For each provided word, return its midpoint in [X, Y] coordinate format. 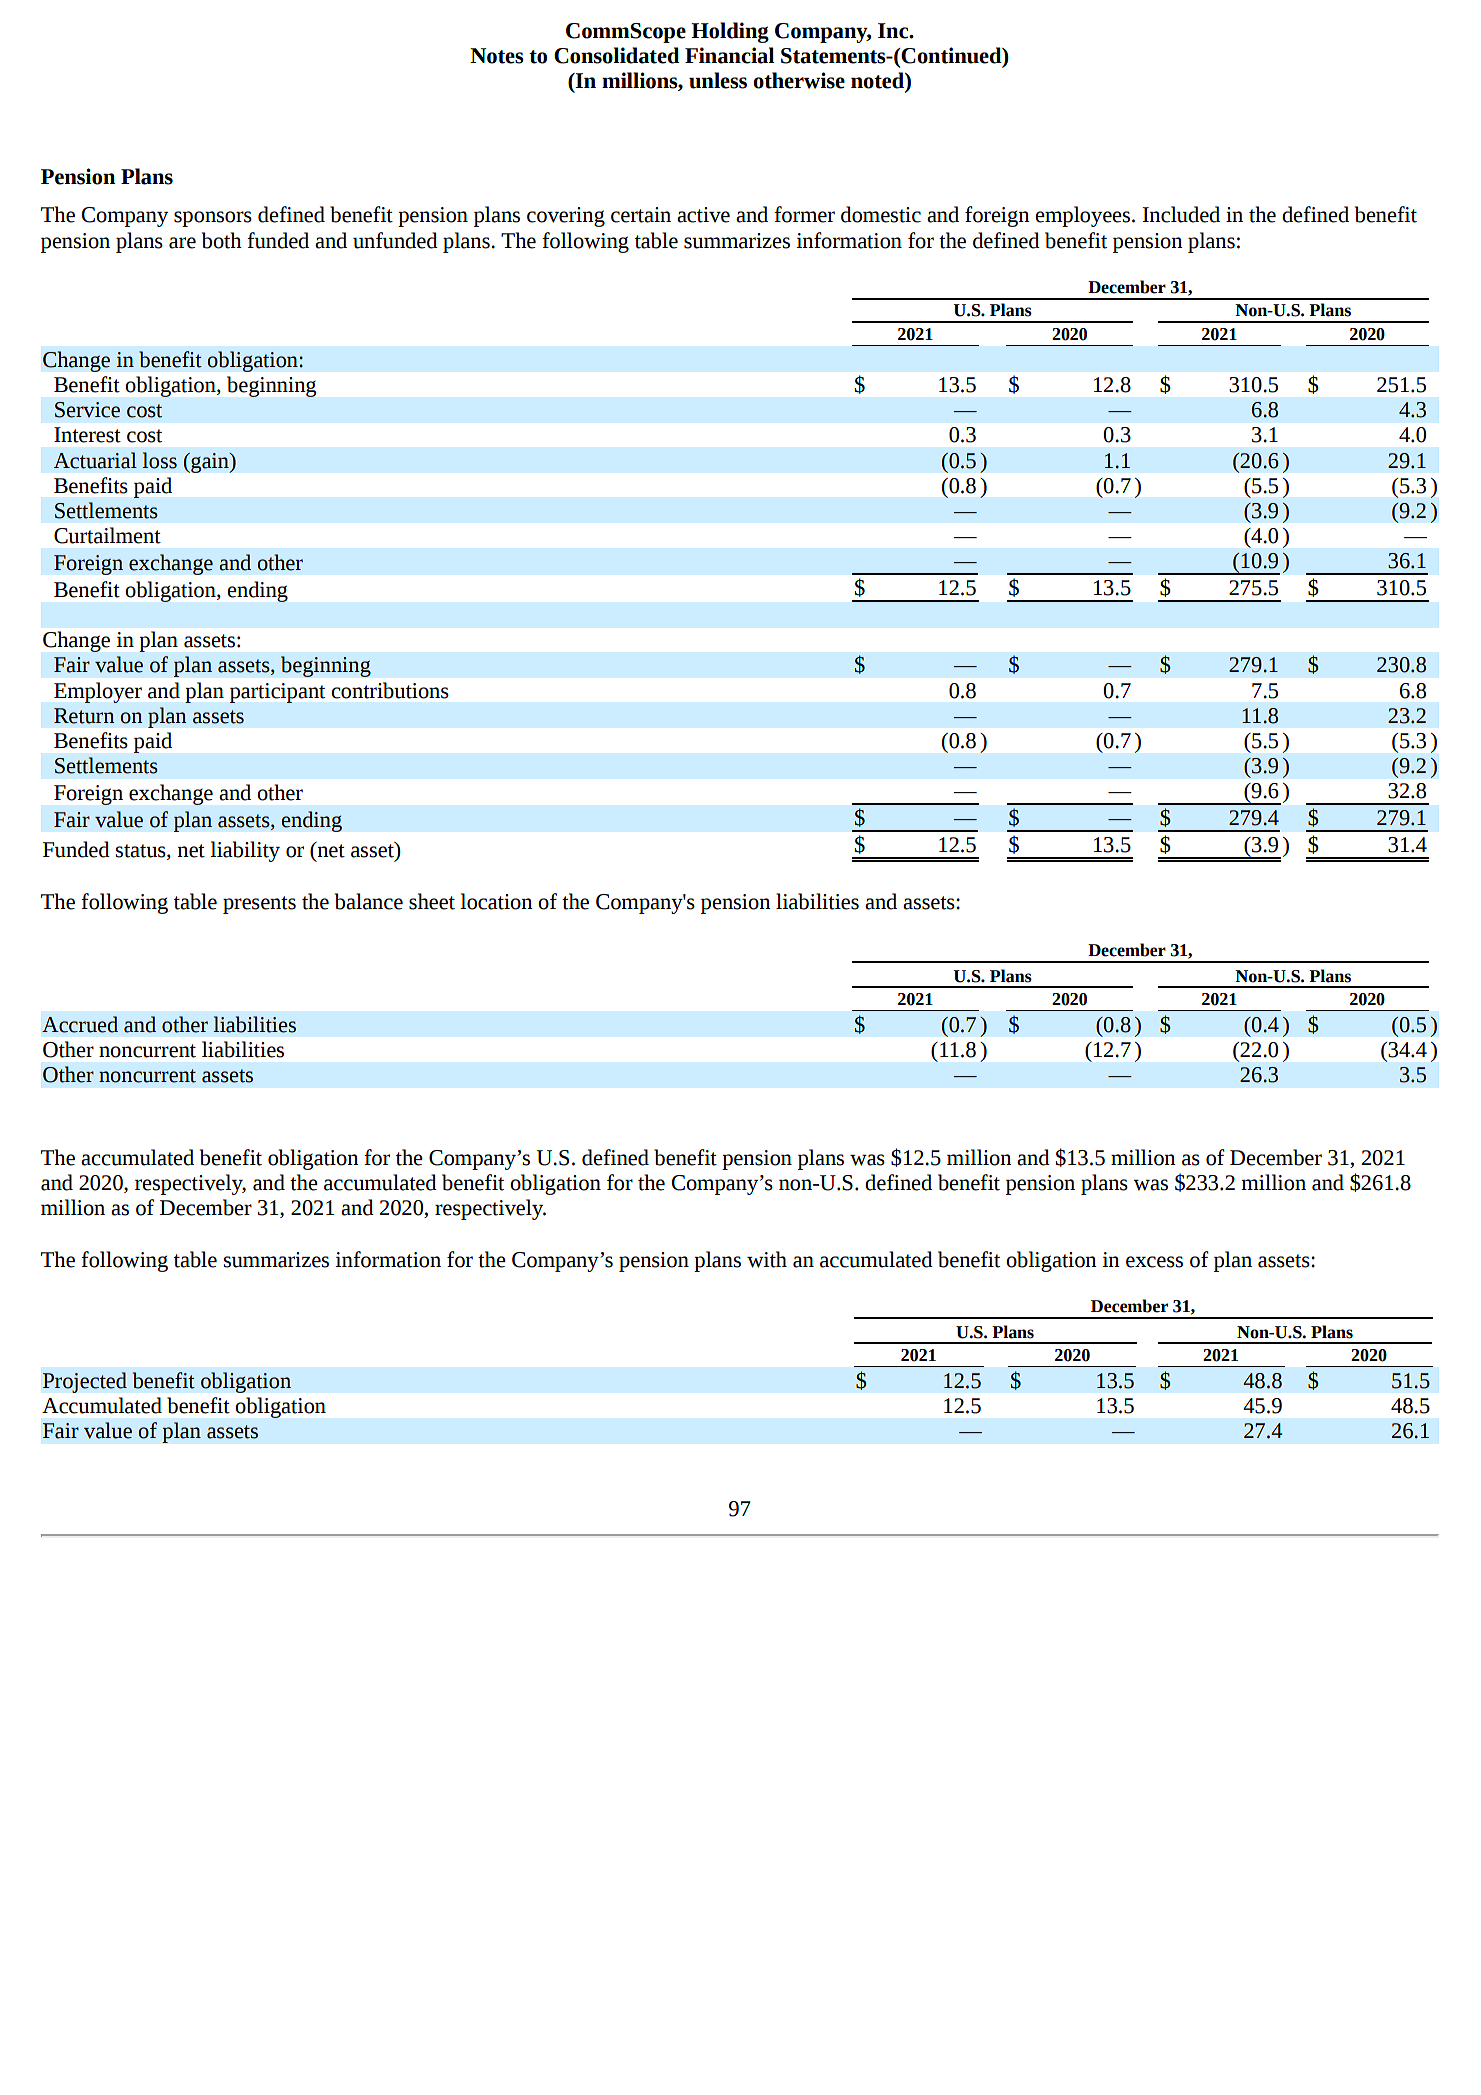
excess [1154, 1262]
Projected [85, 1382]
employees [1084, 216]
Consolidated [617, 55]
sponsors [213, 219]
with [767, 1259]
